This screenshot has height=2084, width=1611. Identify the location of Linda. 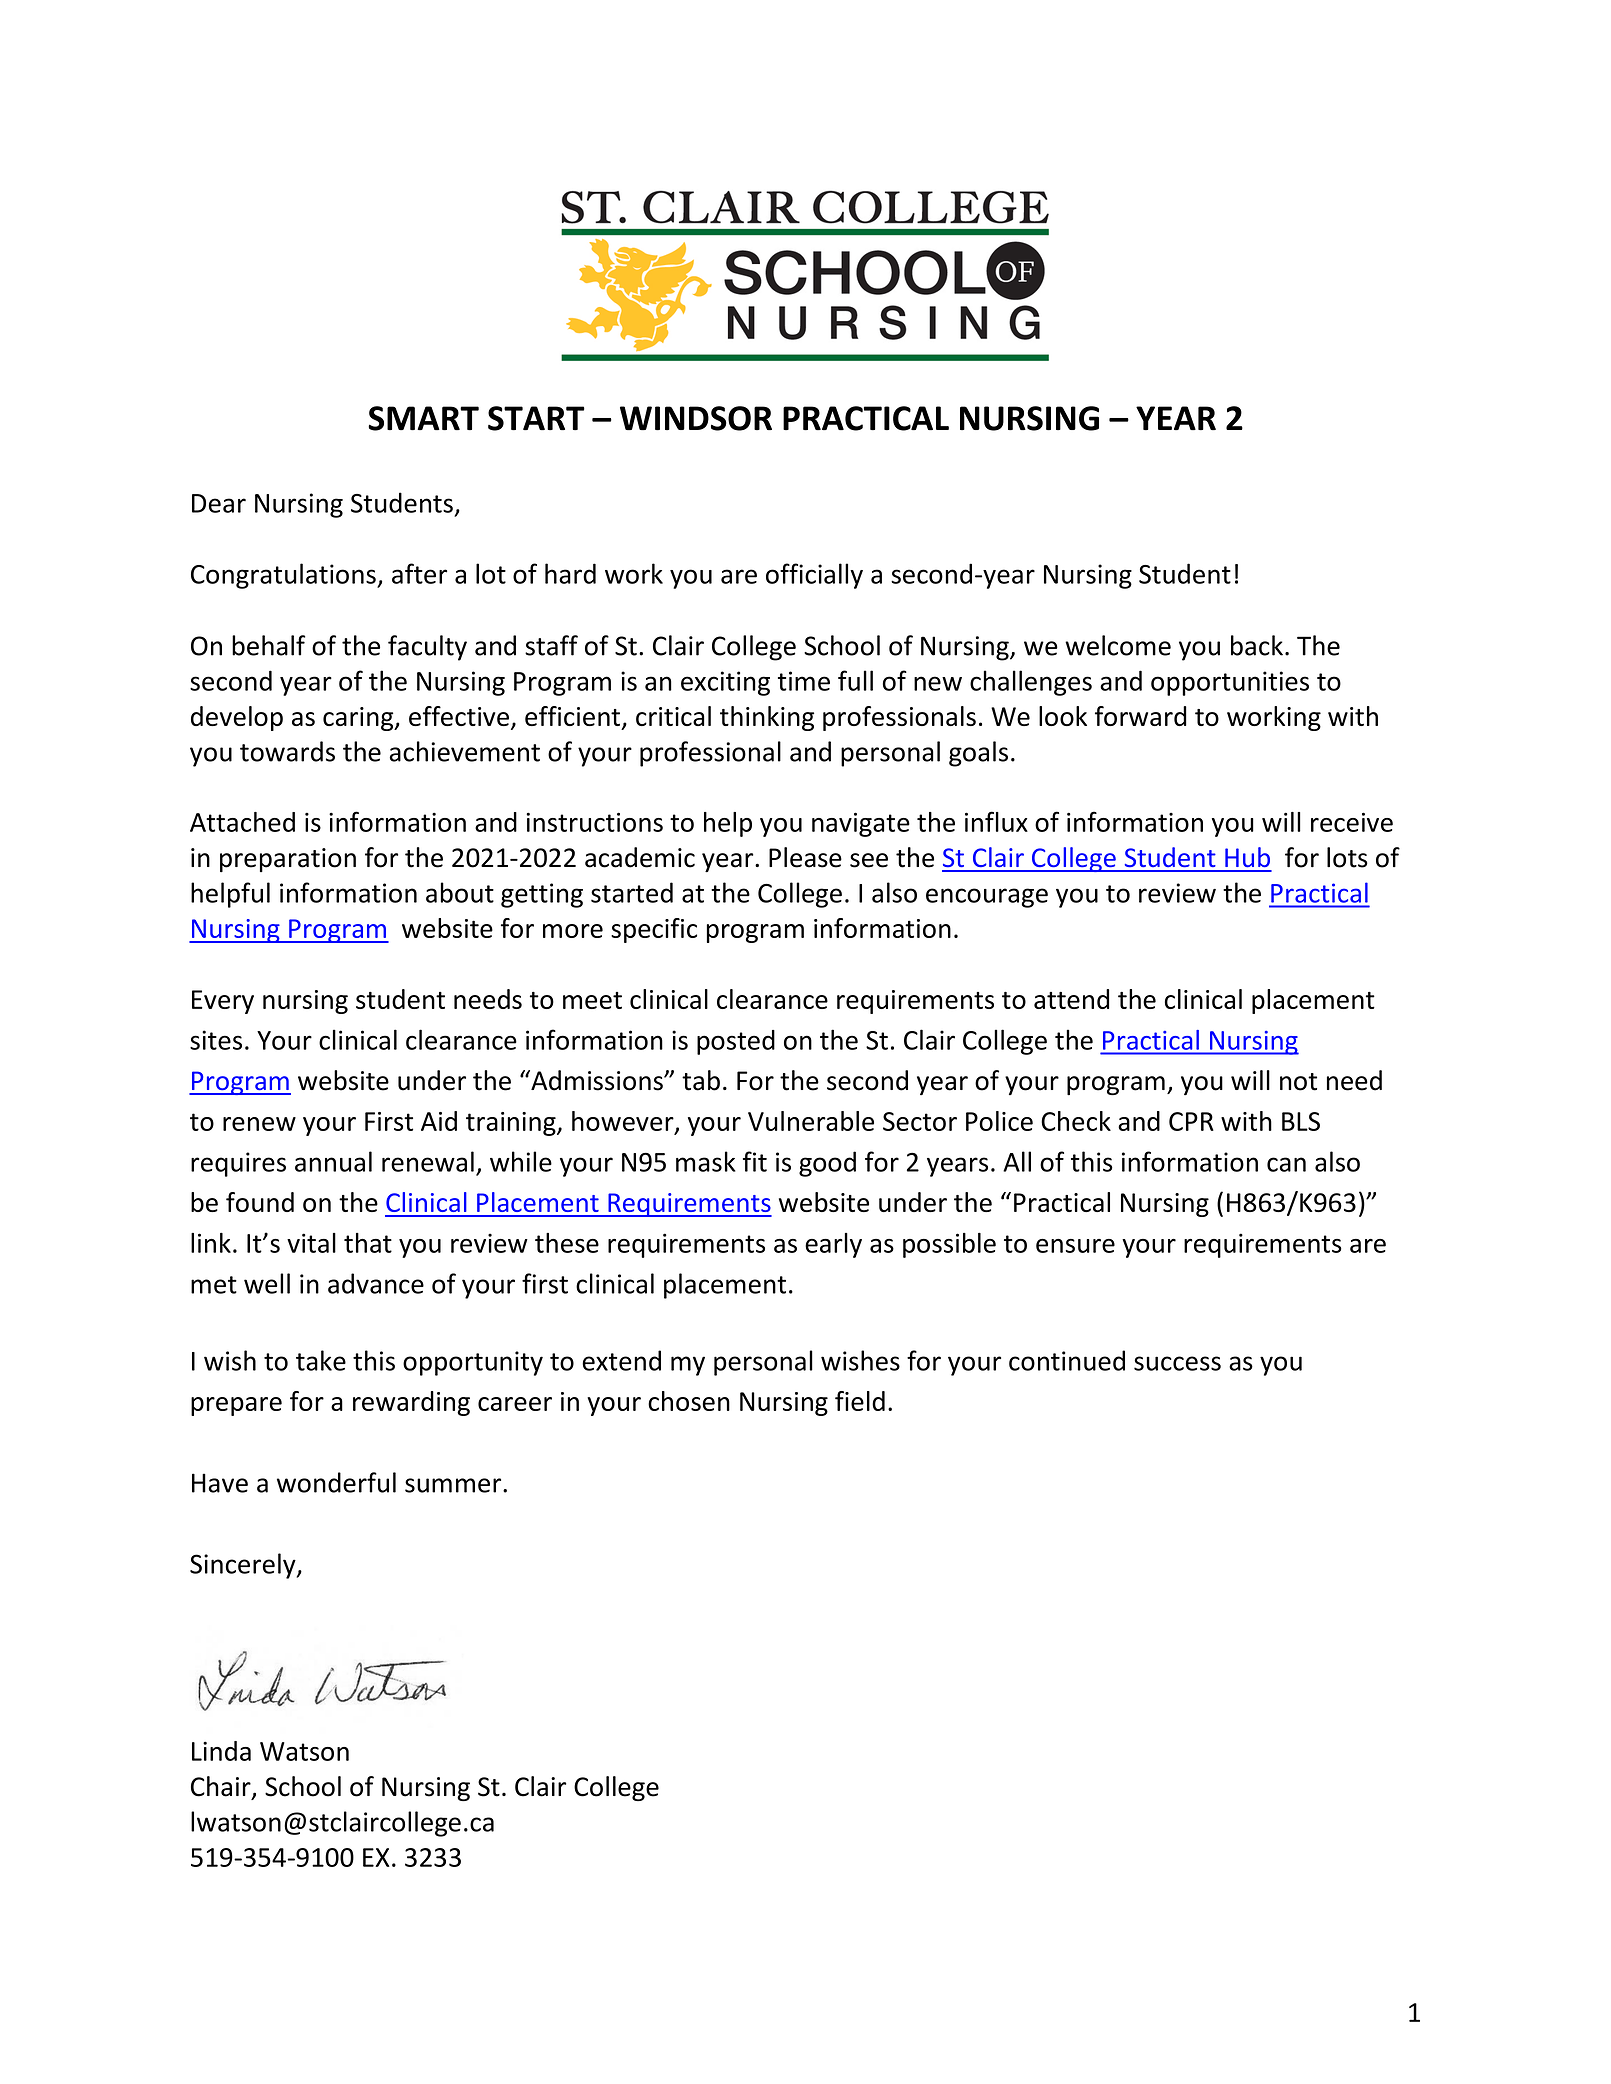
(221, 1751).
